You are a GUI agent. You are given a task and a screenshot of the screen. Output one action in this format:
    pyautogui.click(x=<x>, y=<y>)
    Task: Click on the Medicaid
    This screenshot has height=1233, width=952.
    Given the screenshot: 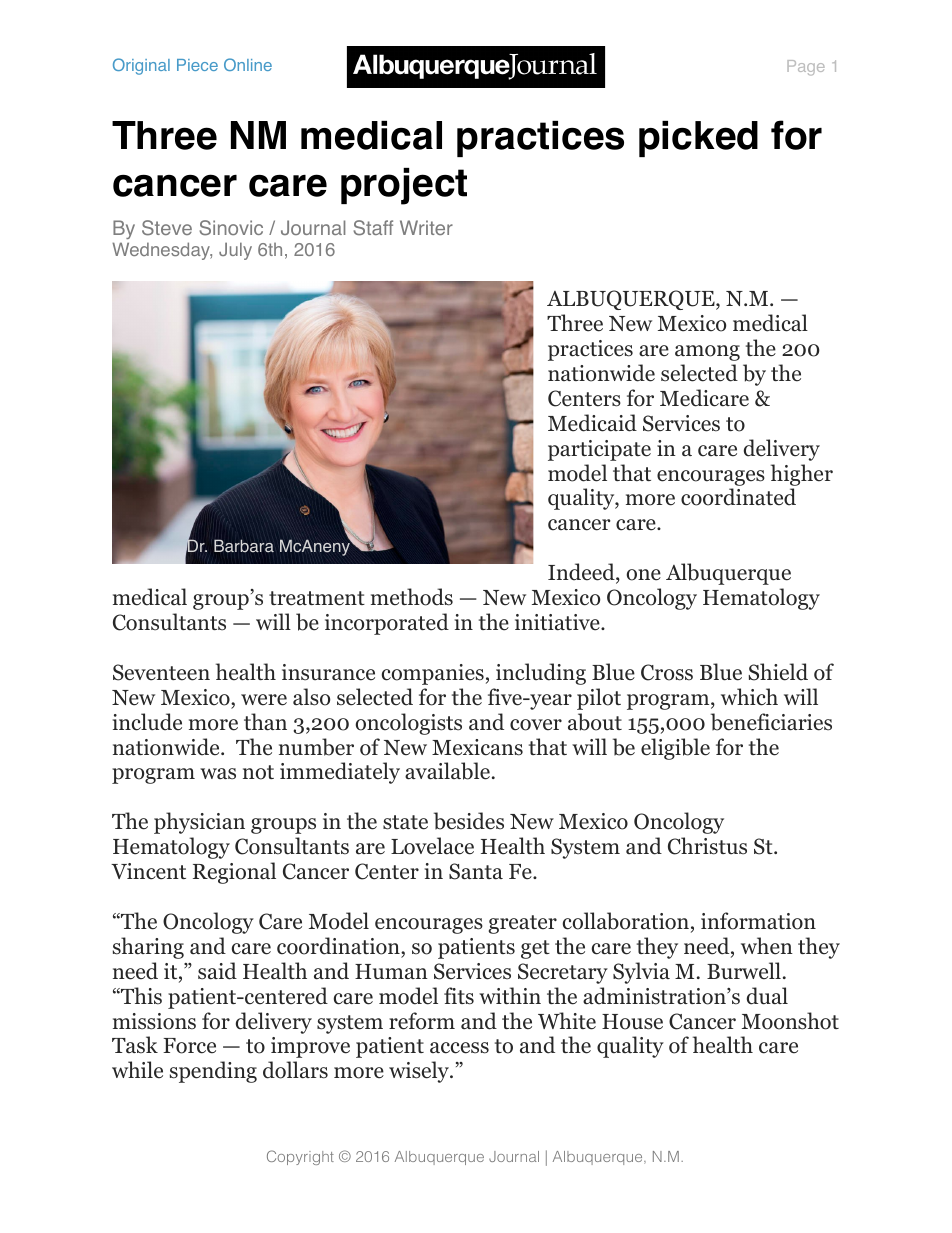 What is the action you would take?
    pyautogui.click(x=592, y=423)
